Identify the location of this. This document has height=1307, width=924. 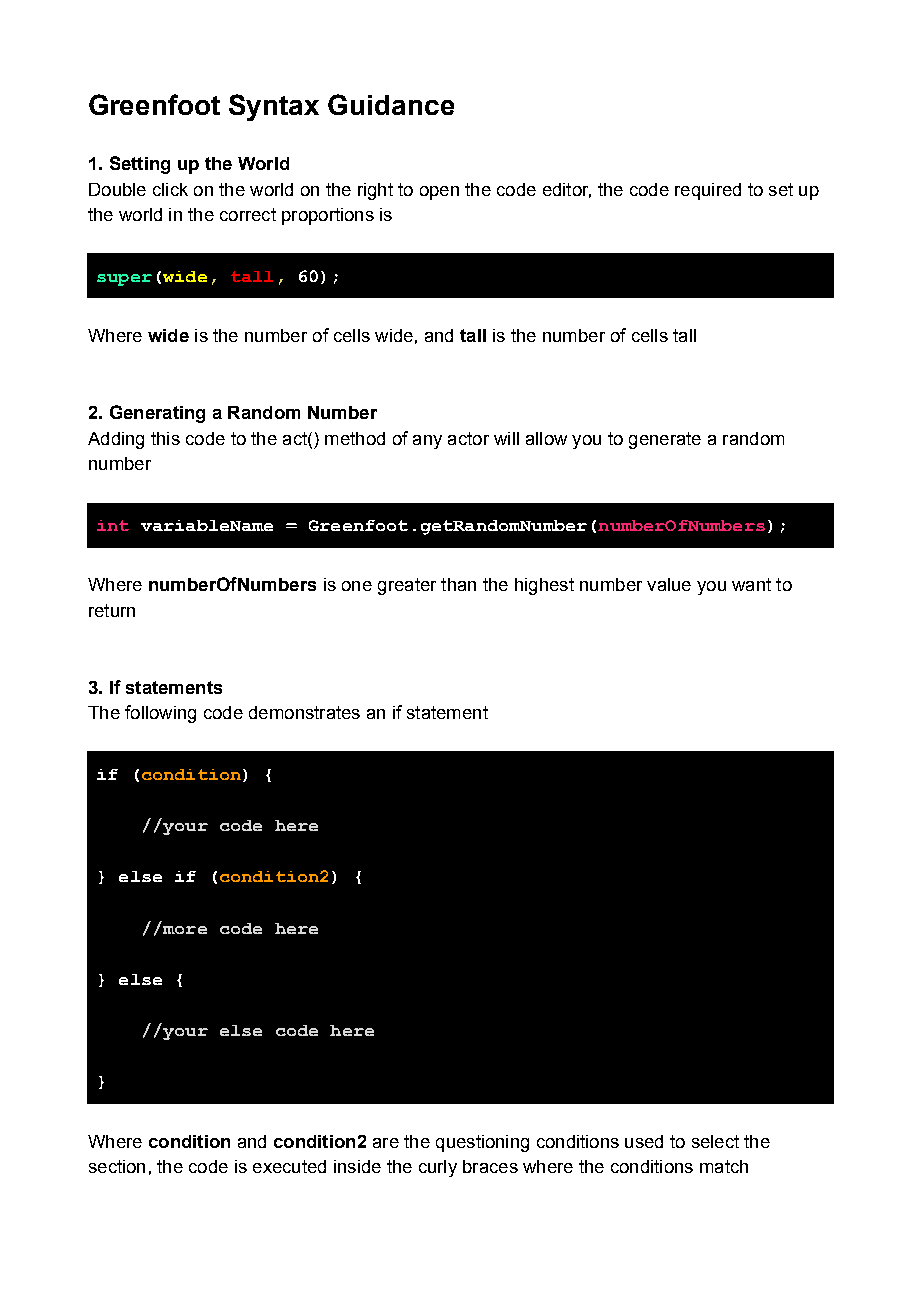
(165, 438).
